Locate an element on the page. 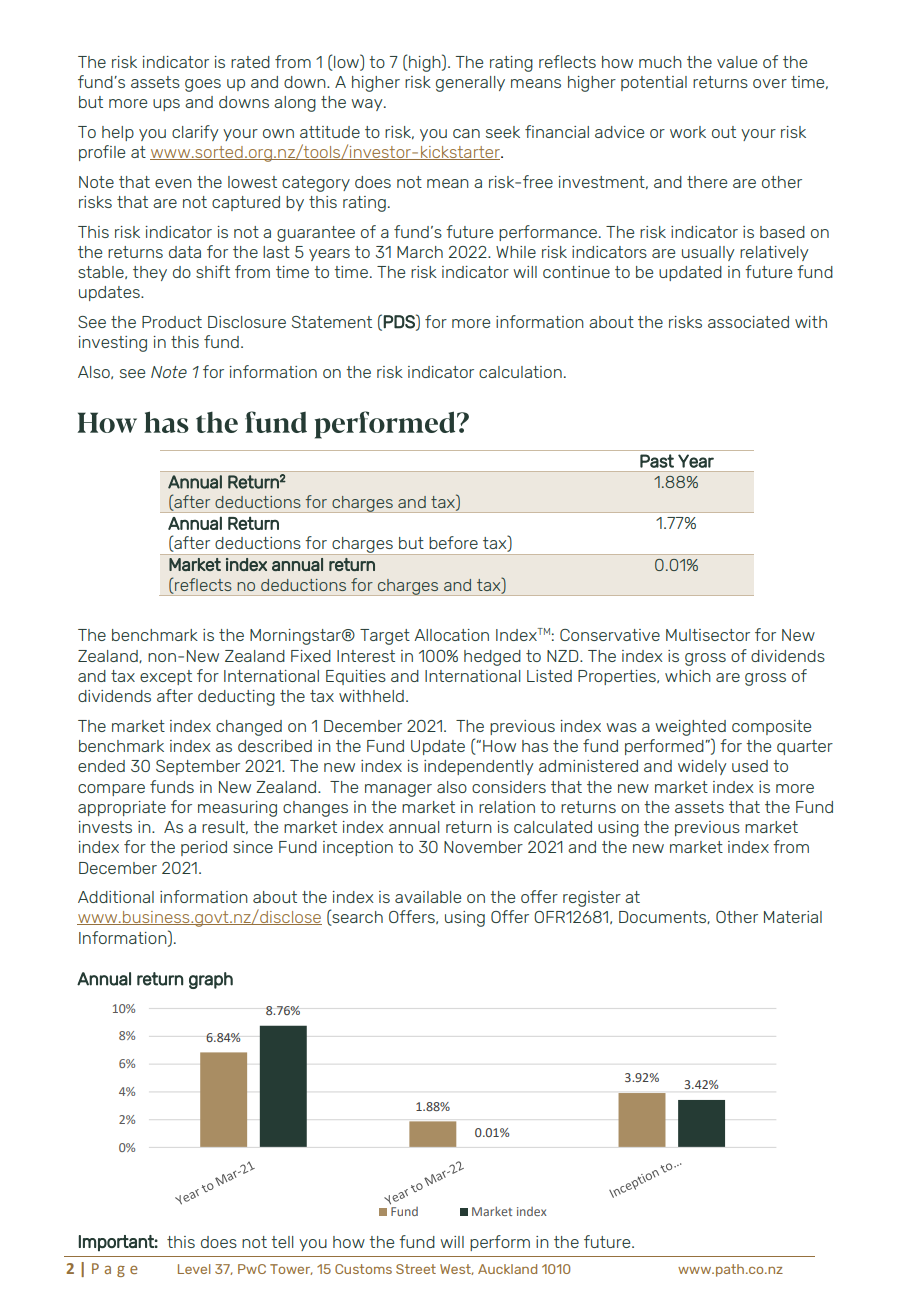 Image resolution: width=924 pixels, height=1308 pixels. generally is located at coordinates (470, 84).
